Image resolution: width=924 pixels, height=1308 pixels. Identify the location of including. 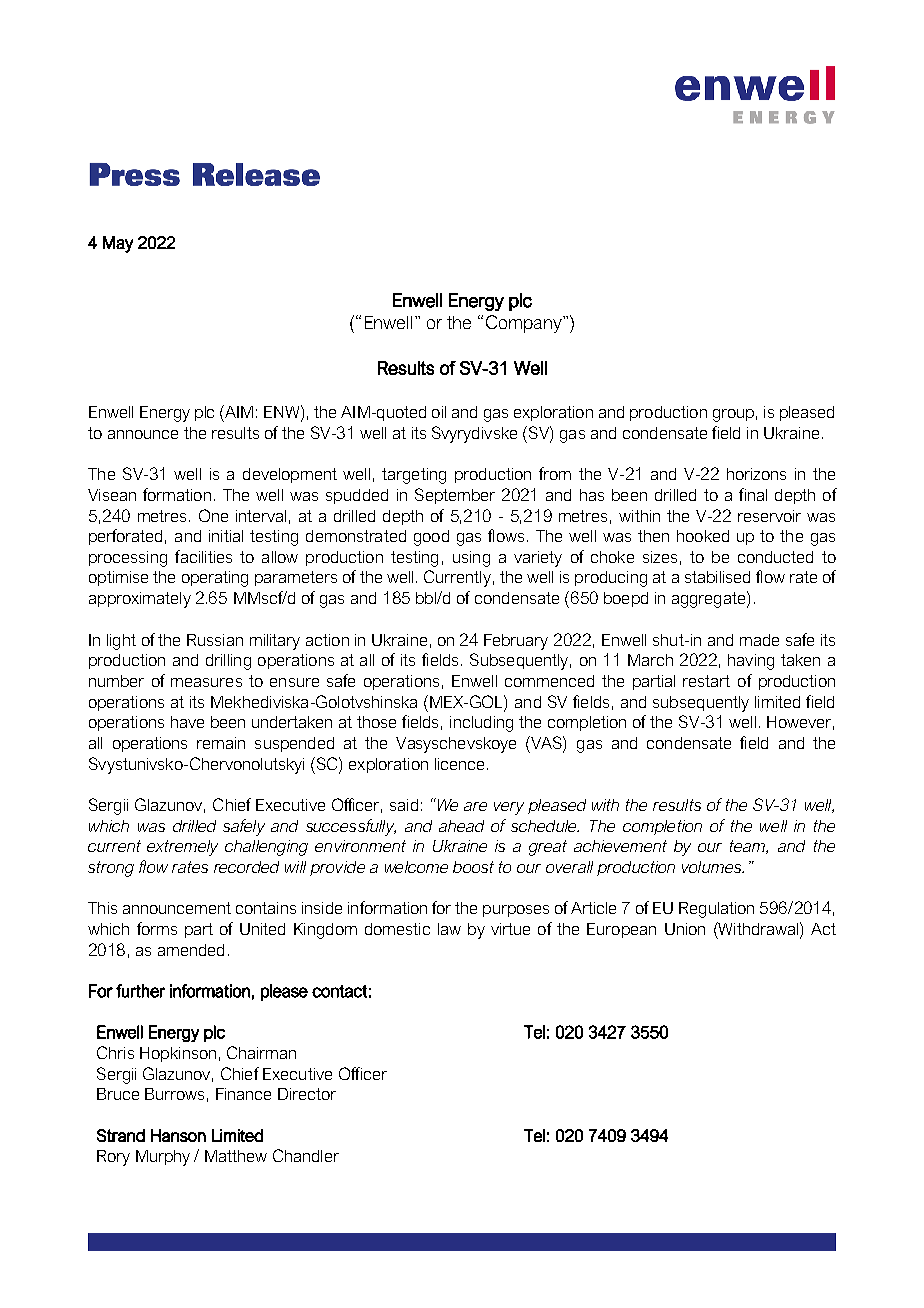
(481, 724).
